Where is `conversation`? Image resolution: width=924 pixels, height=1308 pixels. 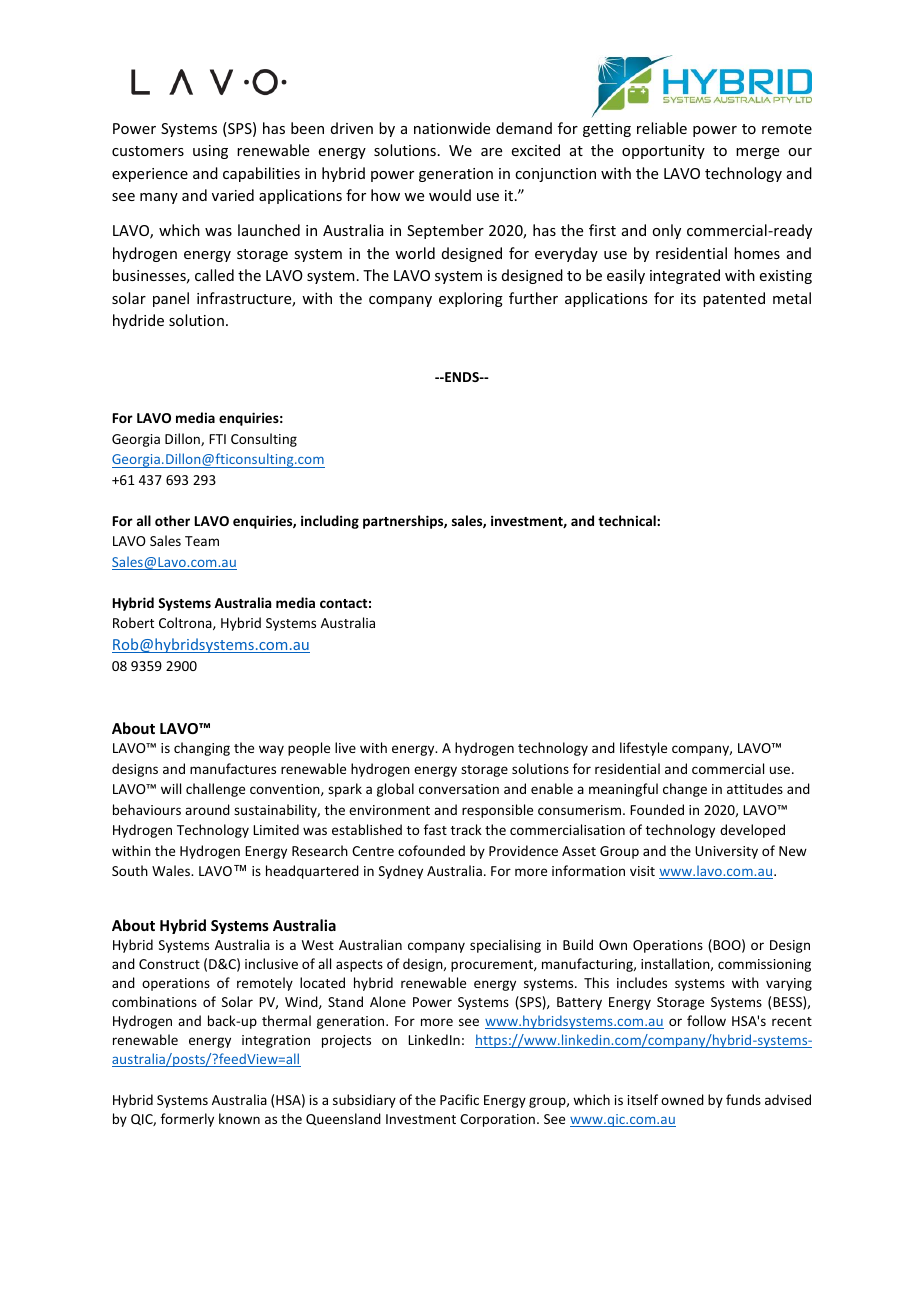 conversation is located at coordinates (459, 789).
